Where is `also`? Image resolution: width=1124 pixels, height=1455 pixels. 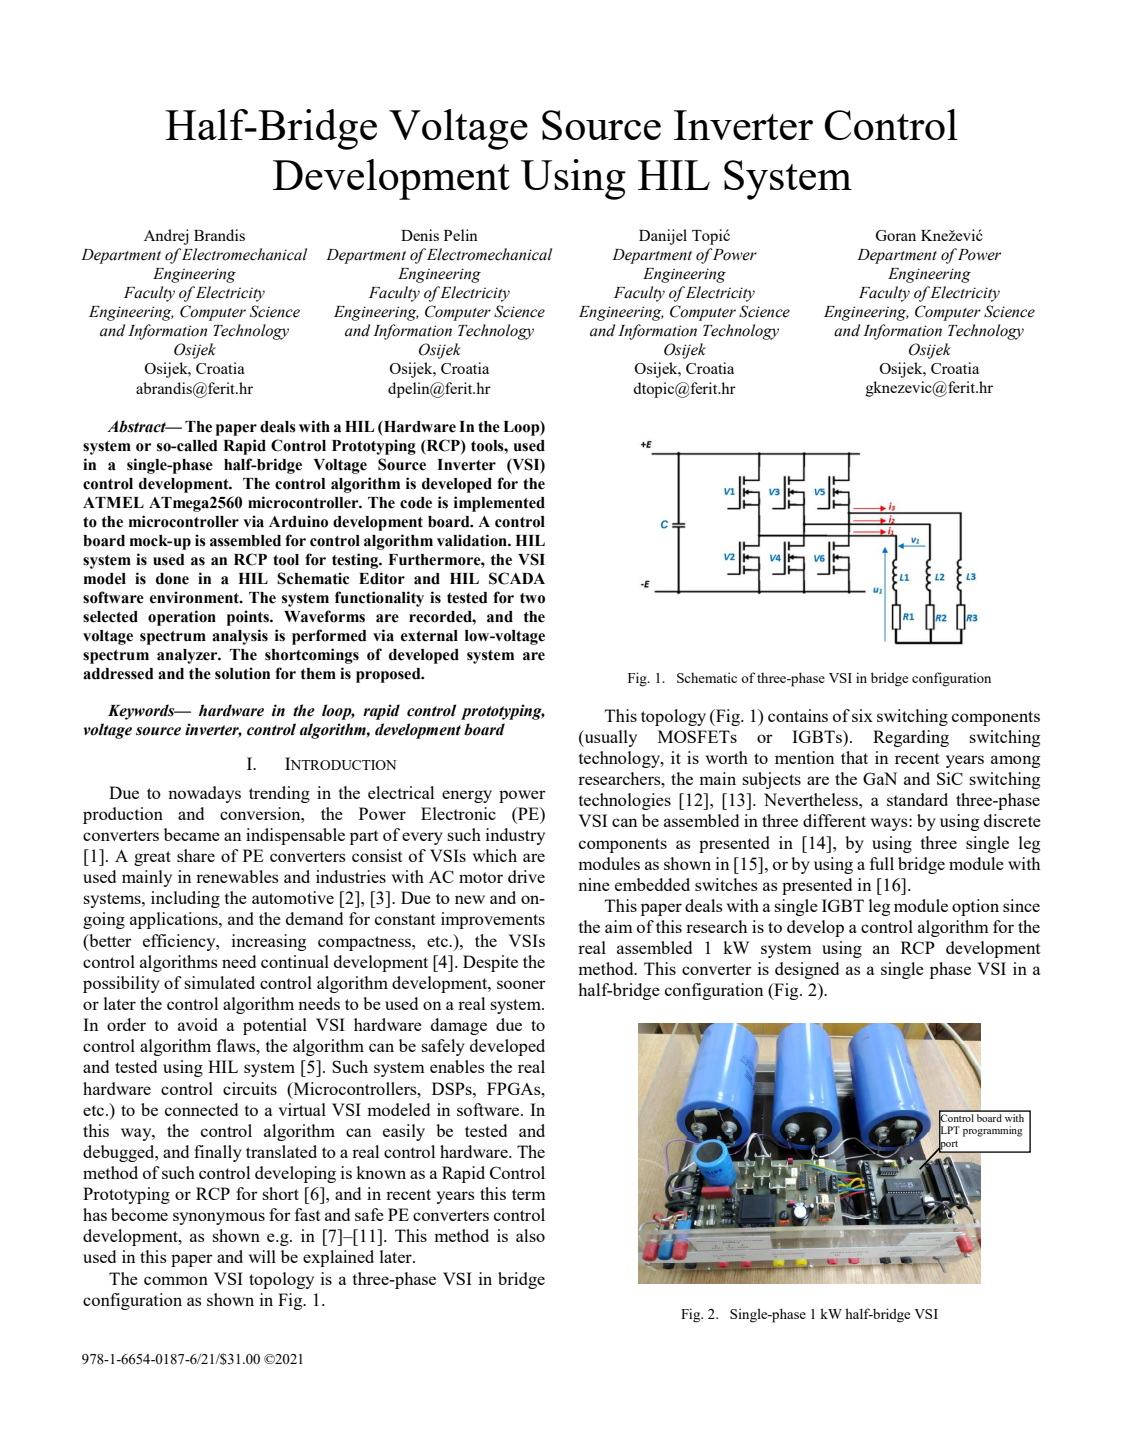
also is located at coordinates (530, 1235).
